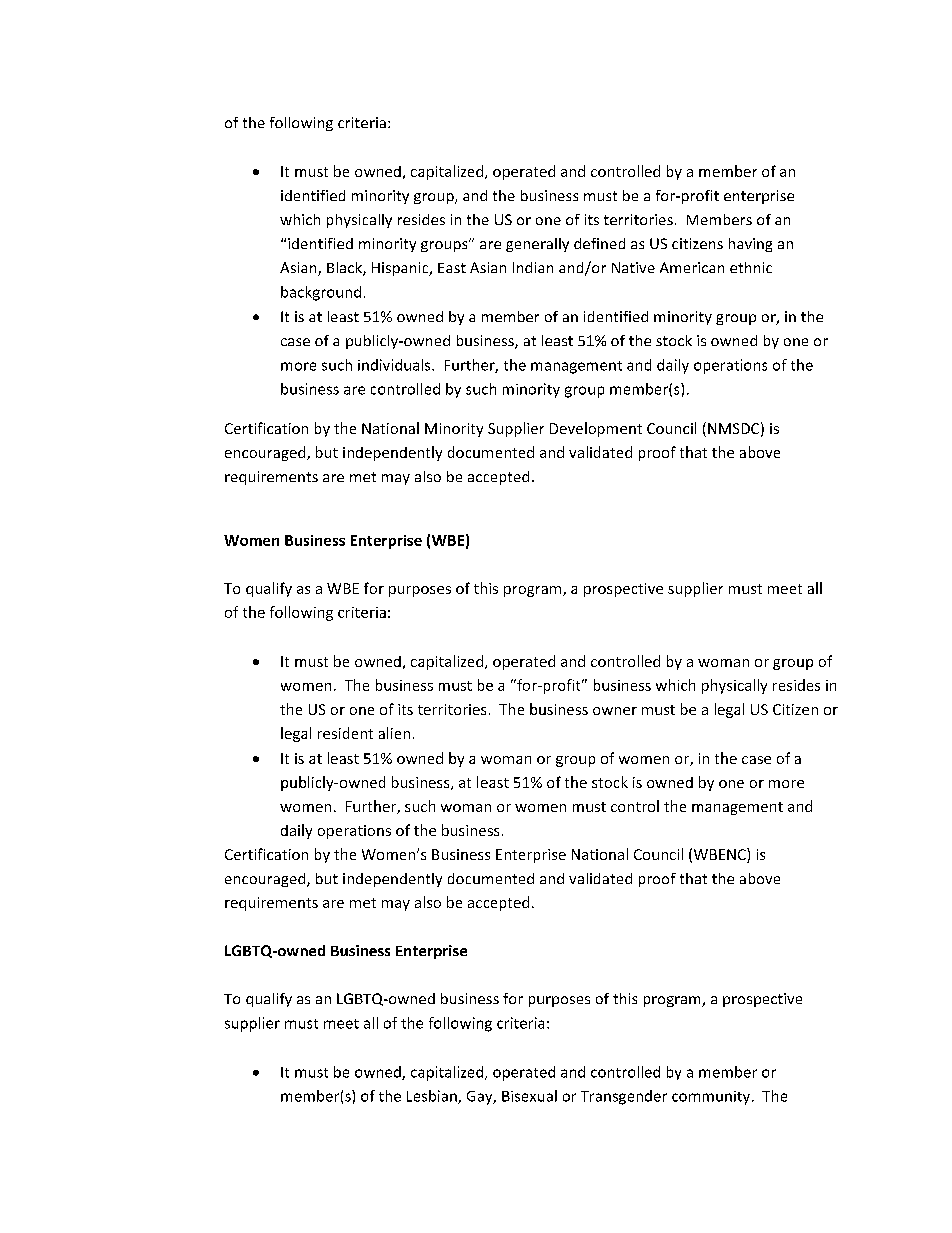  I want to click on ethnic, so click(751, 267).
